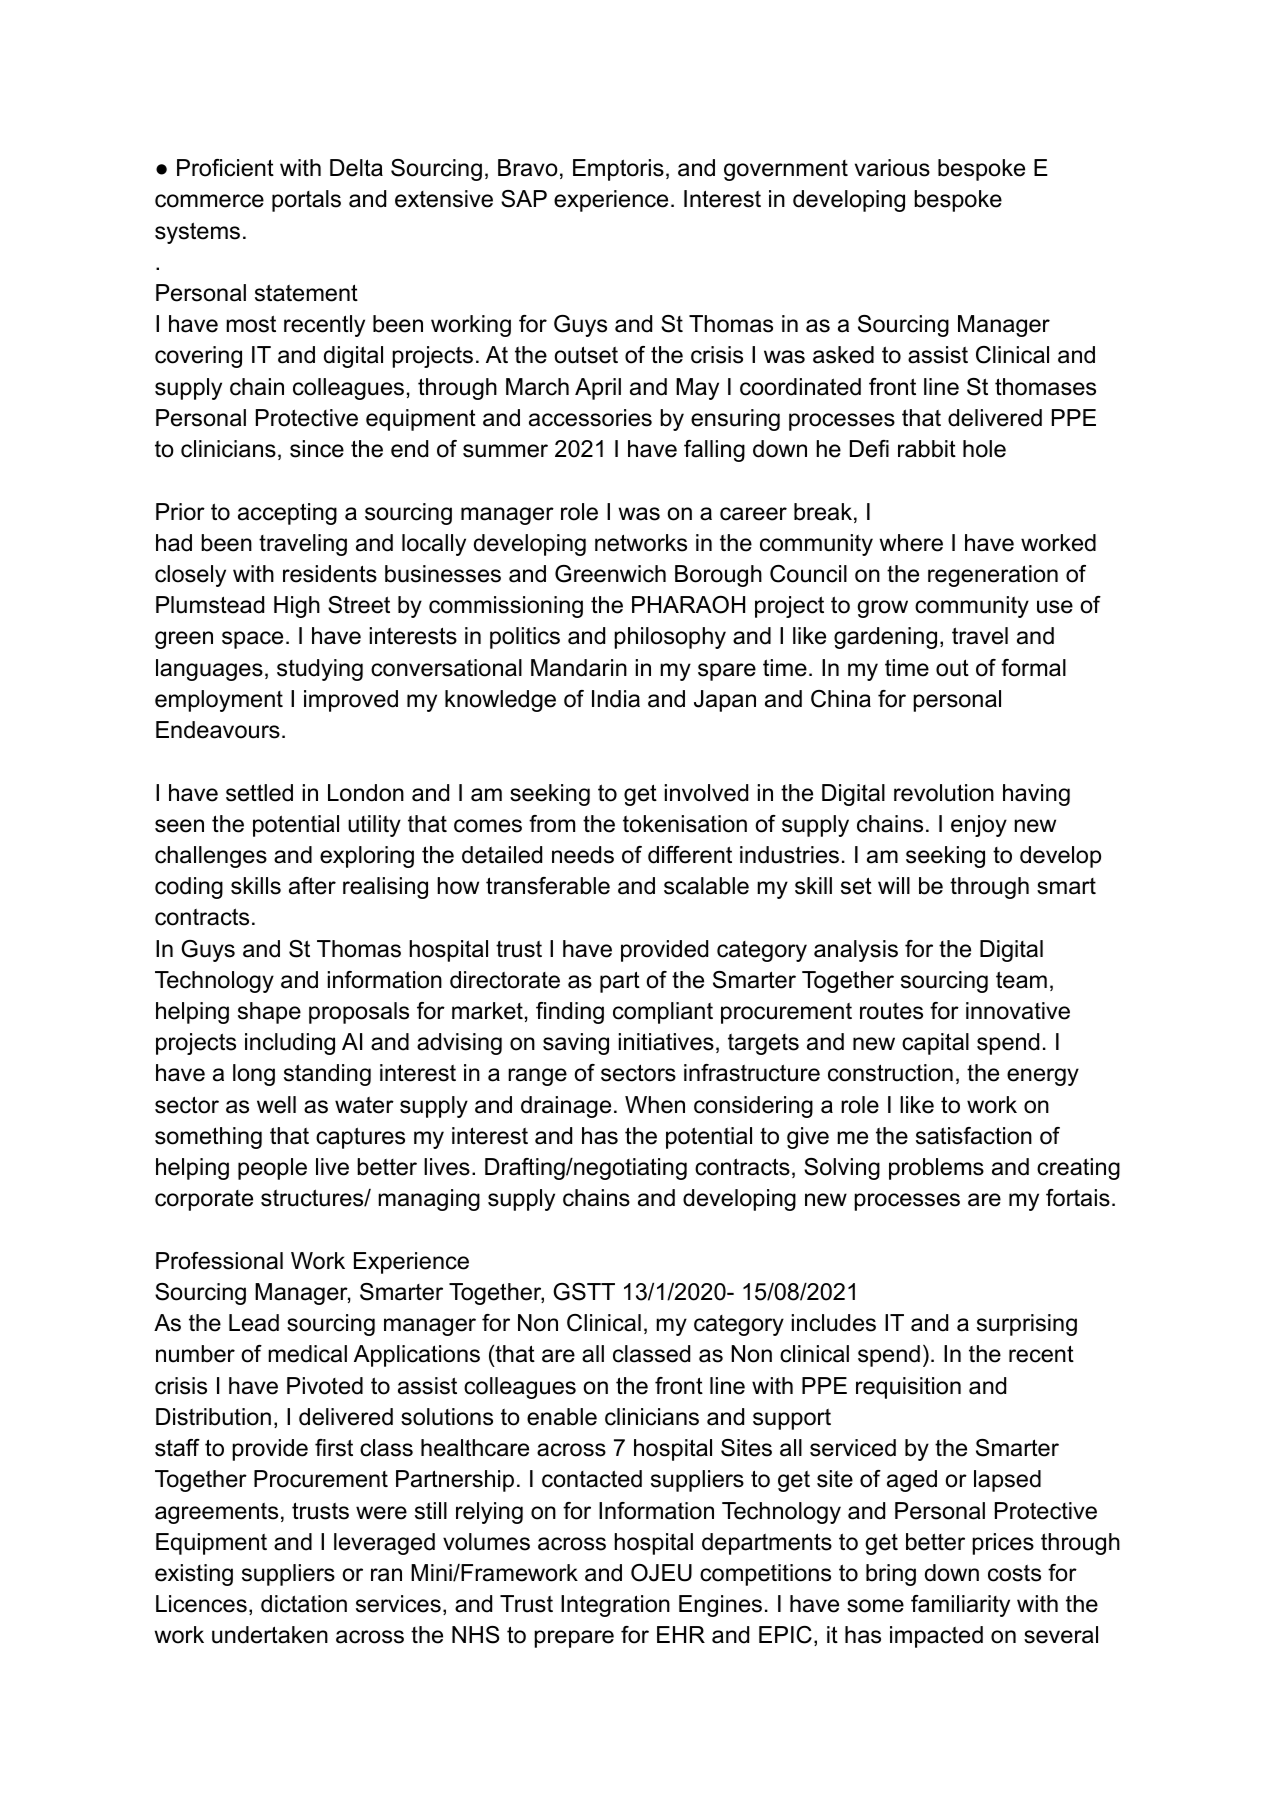  What do you see at coordinates (892, 168) in the image?
I see `various` at bounding box center [892, 168].
